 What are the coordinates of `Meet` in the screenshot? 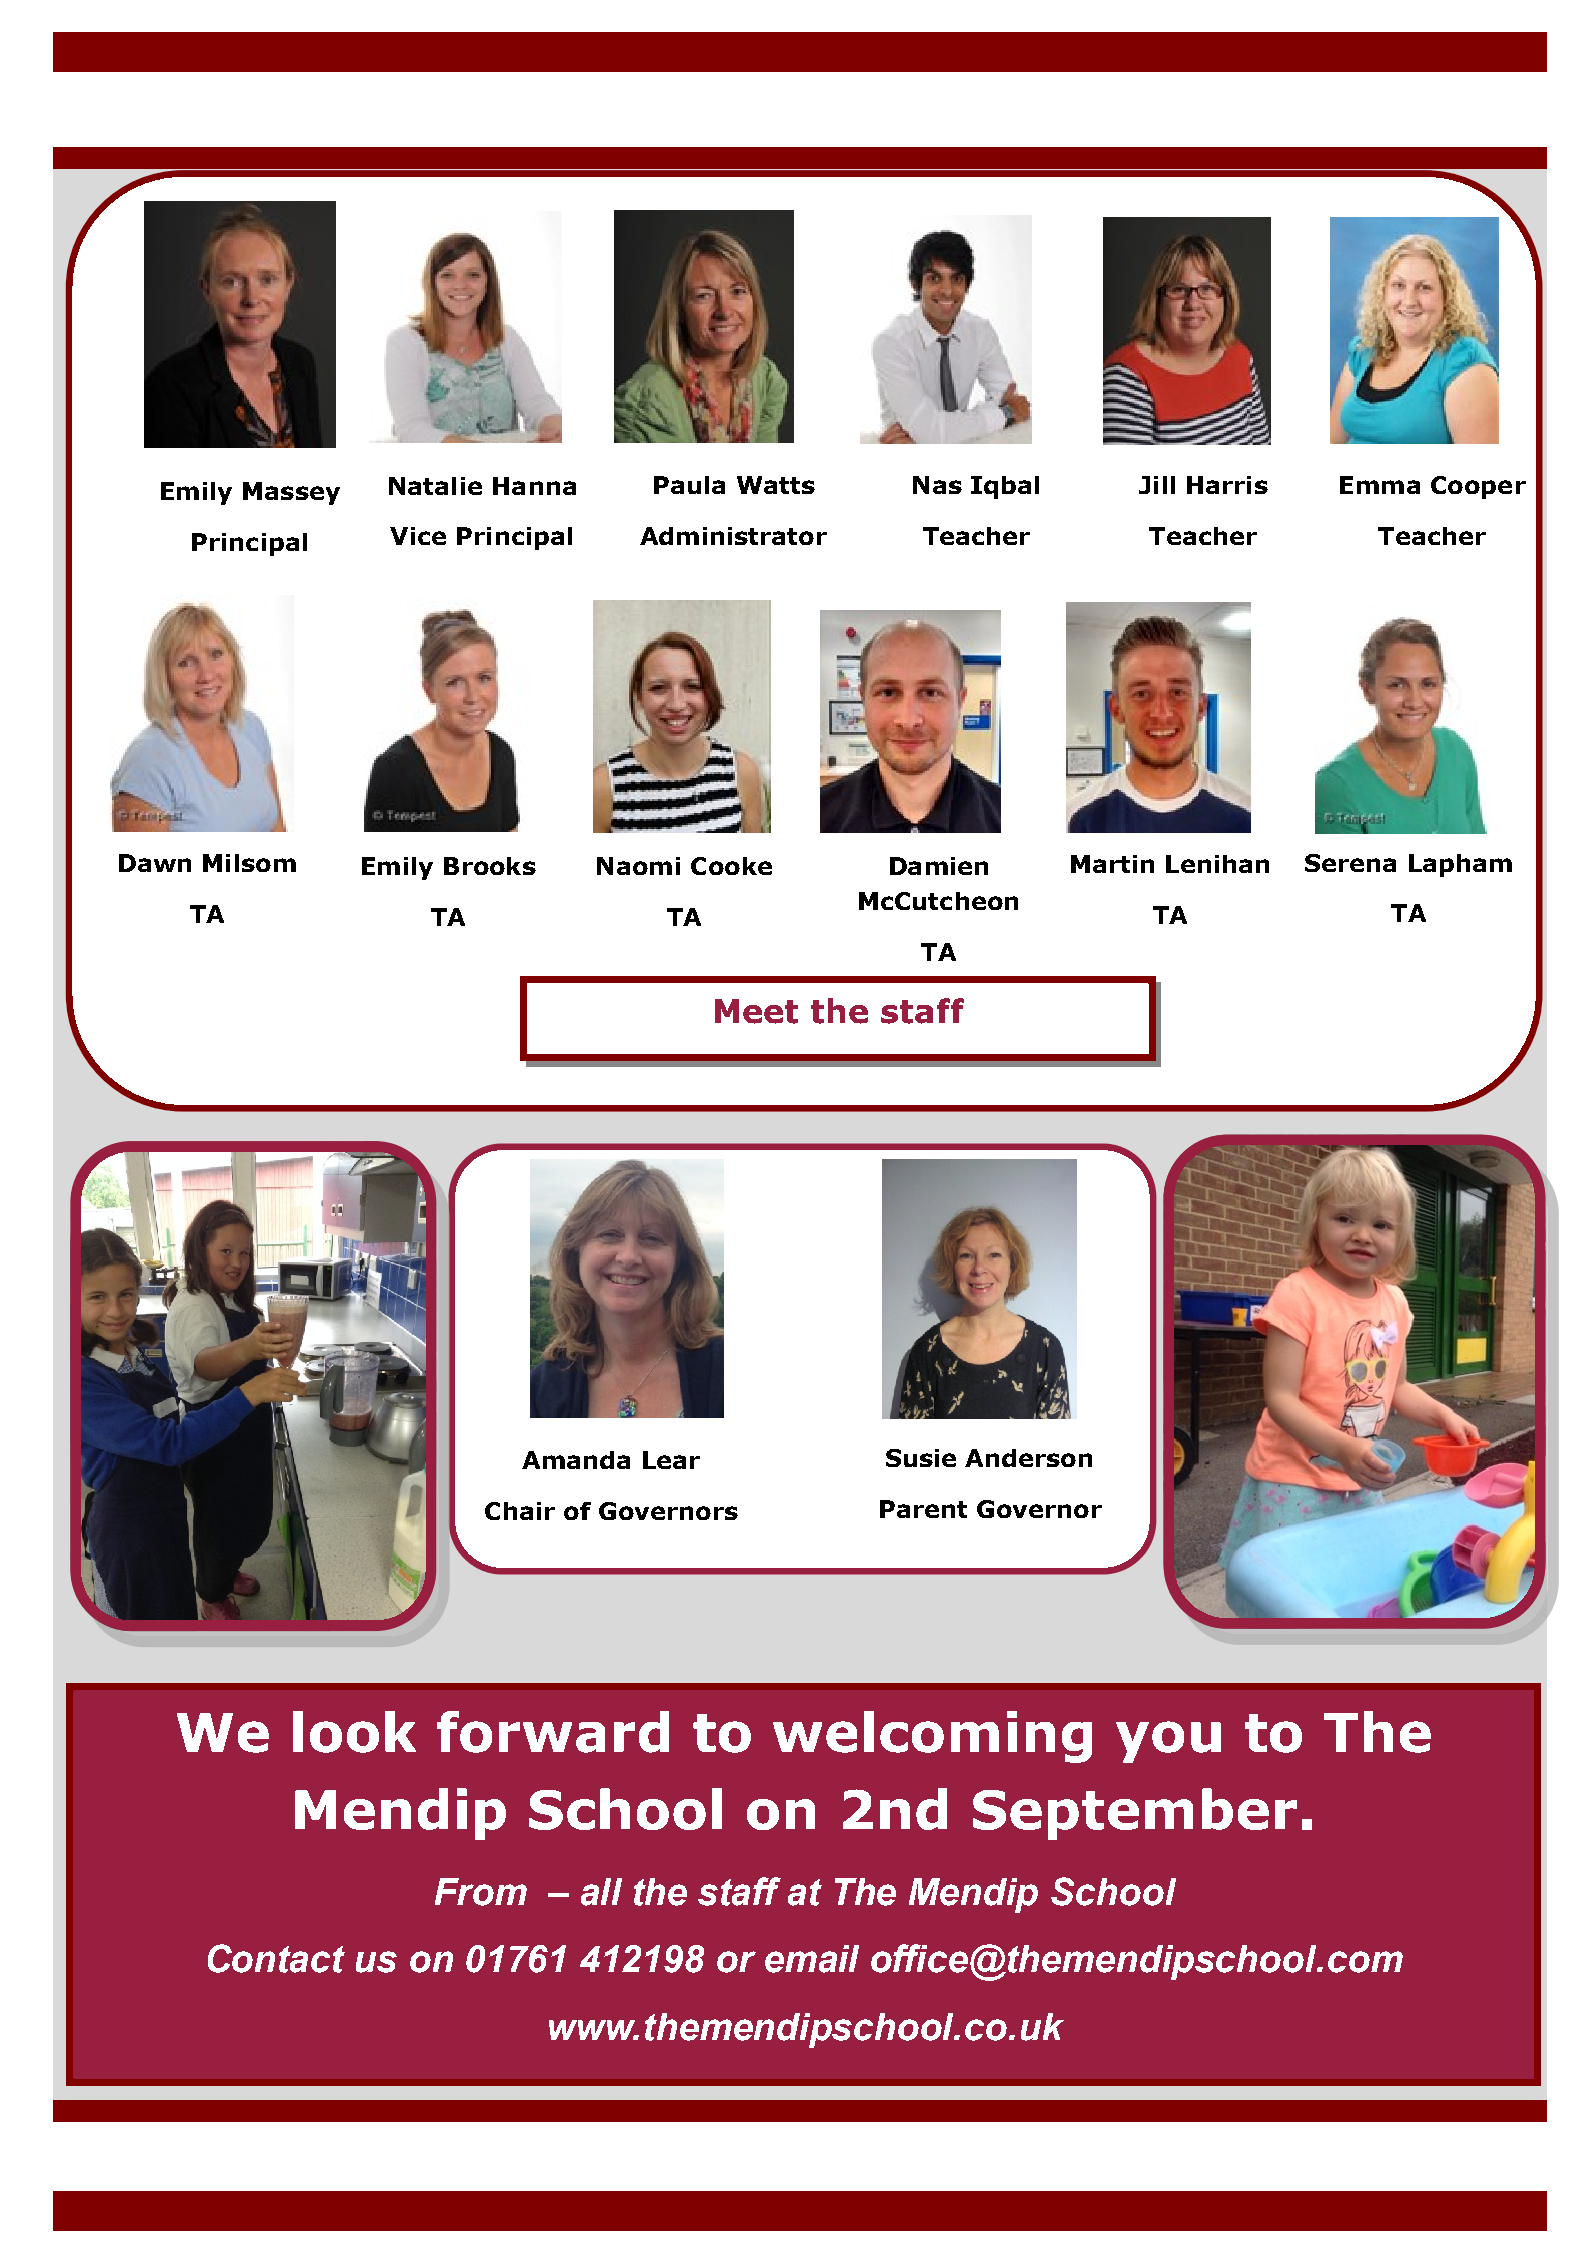 It's located at (756, 1011).
